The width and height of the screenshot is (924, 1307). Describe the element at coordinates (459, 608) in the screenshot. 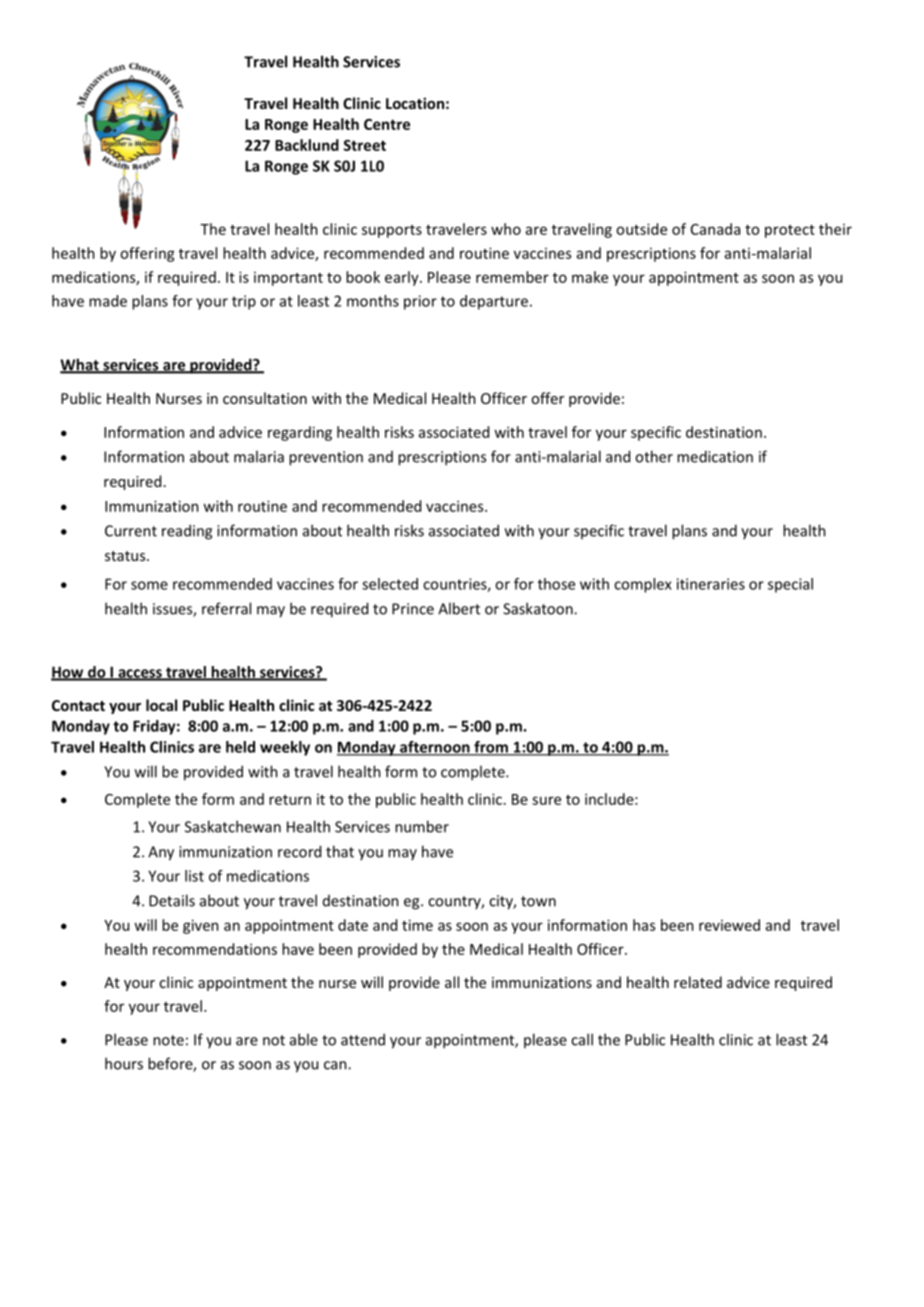

I see `Albert` at that location.
